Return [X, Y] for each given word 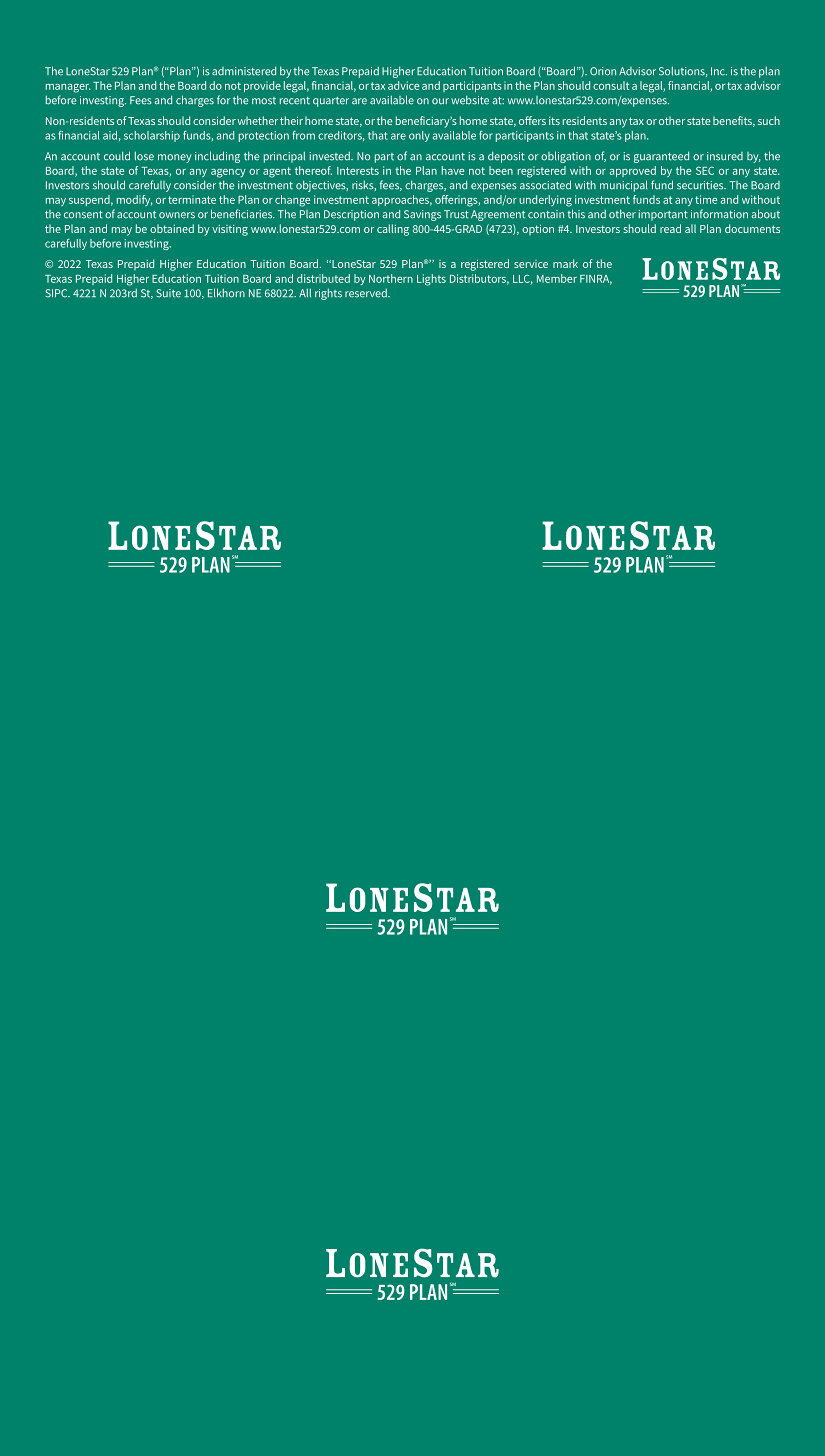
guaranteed [661, 157]
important [663, 215]
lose [144, 156]
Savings [422, 215]
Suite [168, 293]
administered [244, 71]
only [419, 136]
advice [403, 85]
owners [177, 215]
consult [611, 85]
